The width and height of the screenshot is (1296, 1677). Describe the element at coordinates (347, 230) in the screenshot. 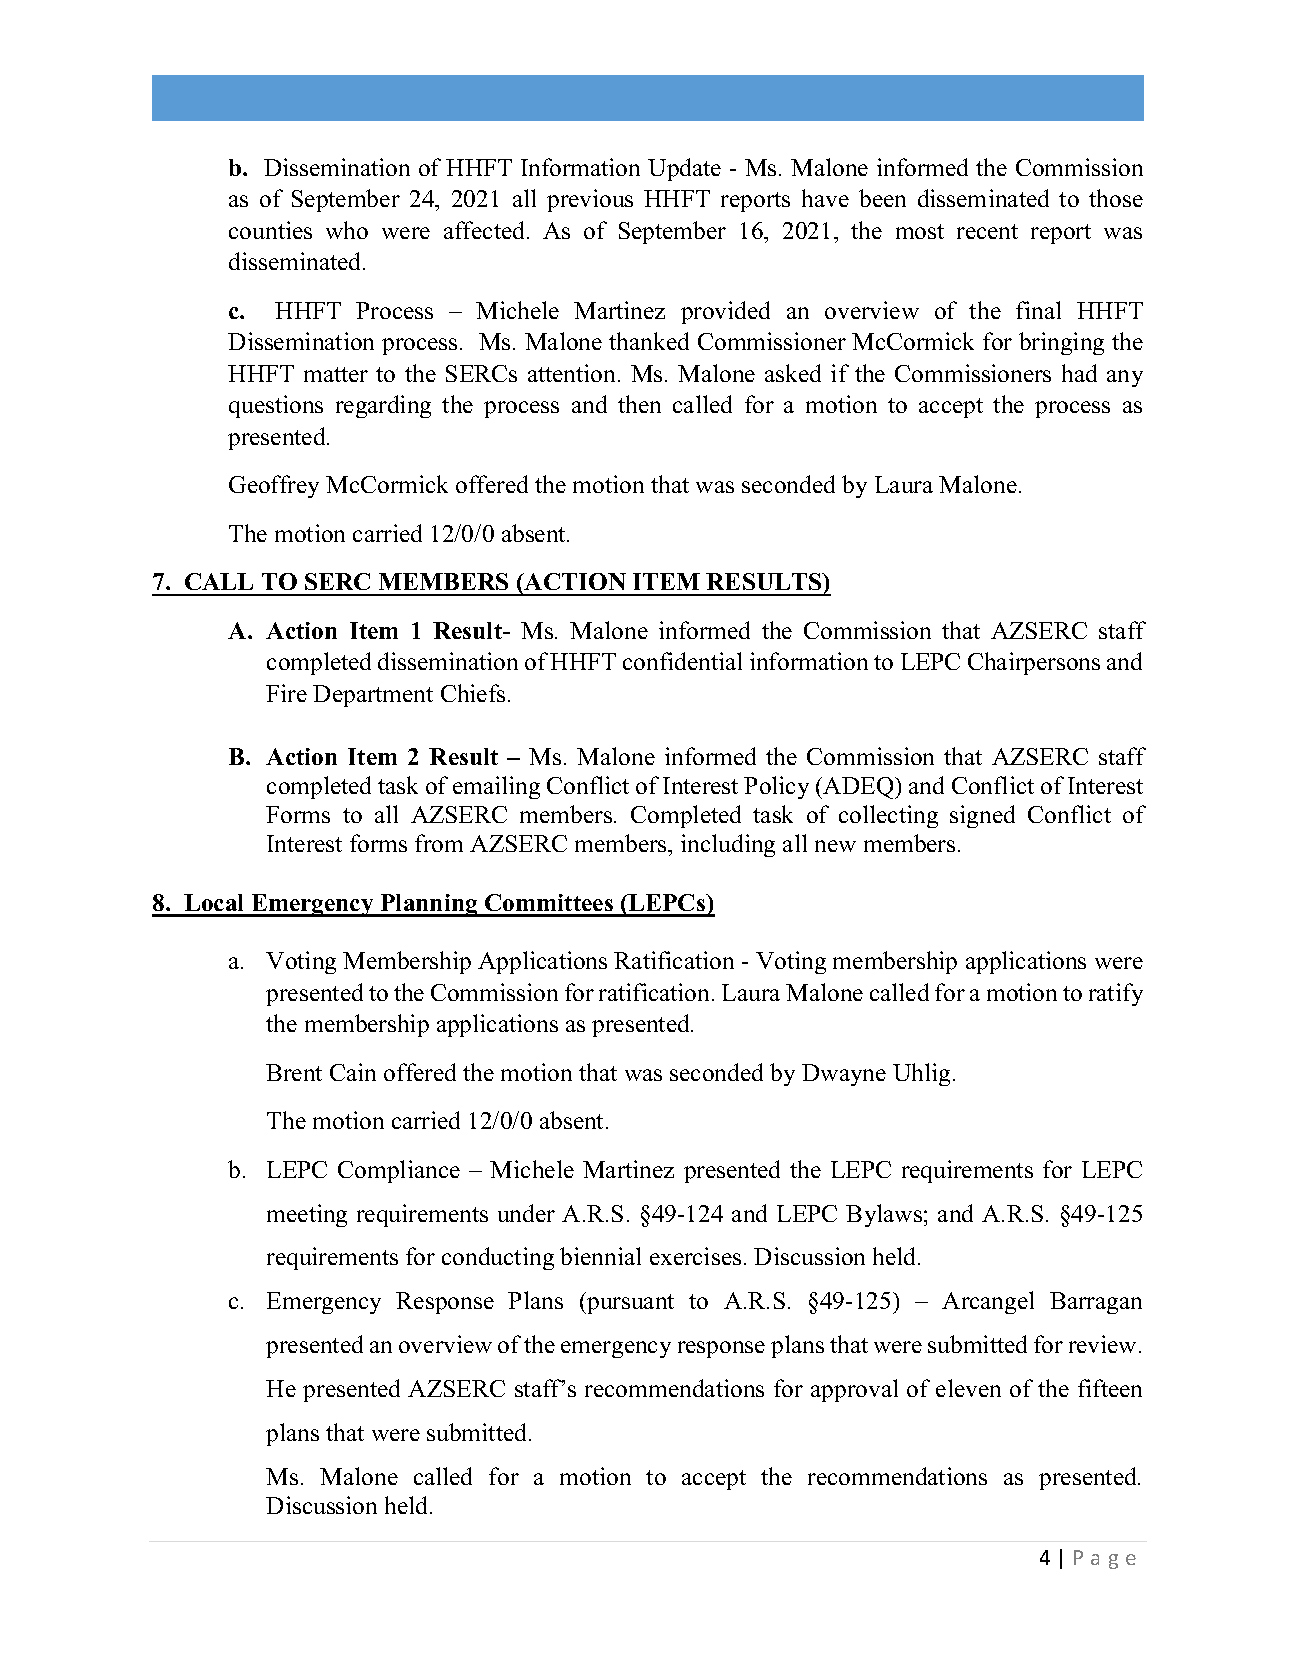

I see `who` at that location.
